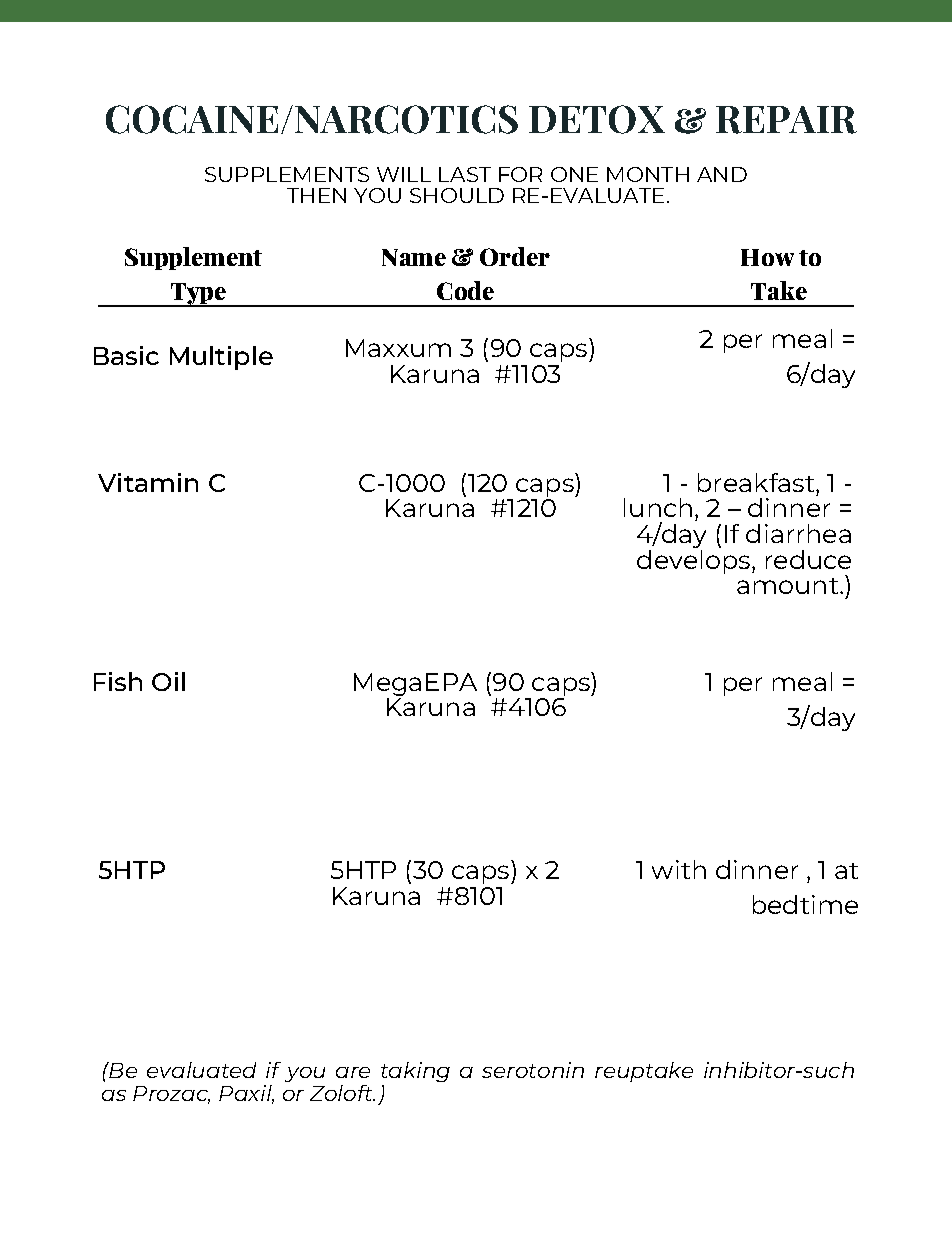  Describe the element at coordinates (695, 562) in the screenshot. I see `develops` at that location.
